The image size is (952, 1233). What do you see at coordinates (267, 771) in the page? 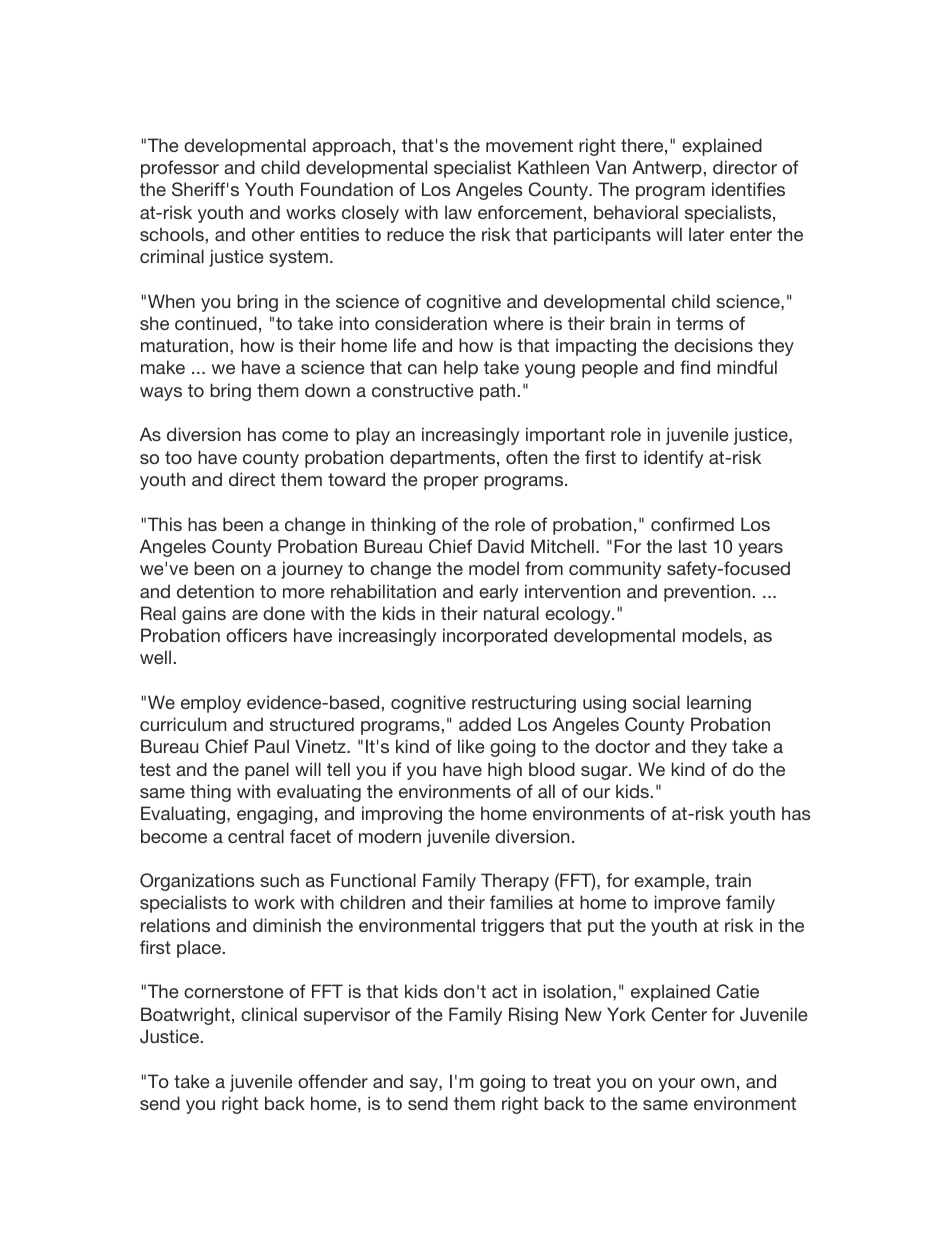
I see `panel` at bounding box center [267, 771].
